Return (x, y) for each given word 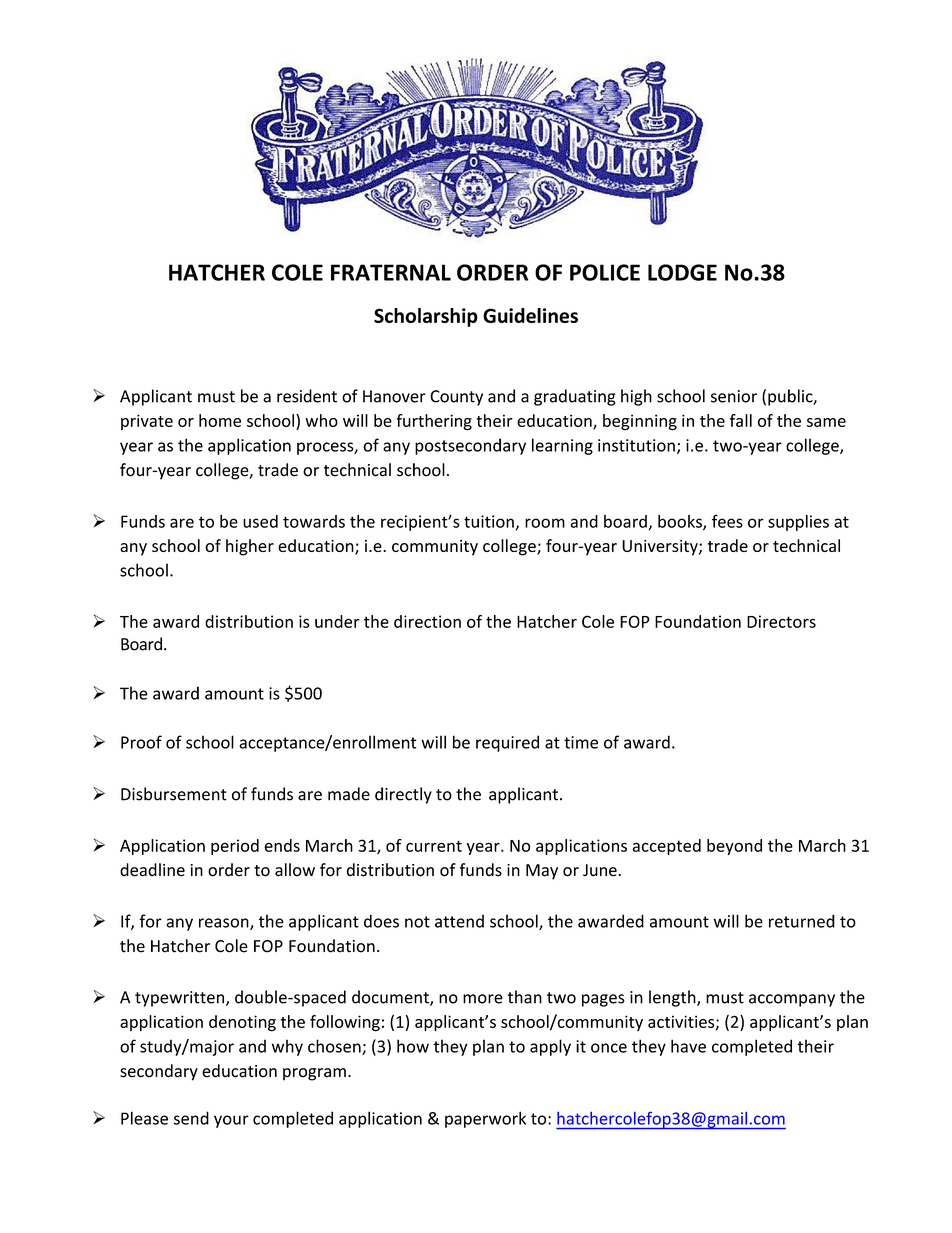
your (231, 1121)
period (235, 847)
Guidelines (530, 315)
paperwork (485, 1119)
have (688, 1046)
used (260, 521)
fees (727, 521)
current (434, 846)
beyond (734, 847)
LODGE (682, 272)
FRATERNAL (391, 272)
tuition (489, 521)
